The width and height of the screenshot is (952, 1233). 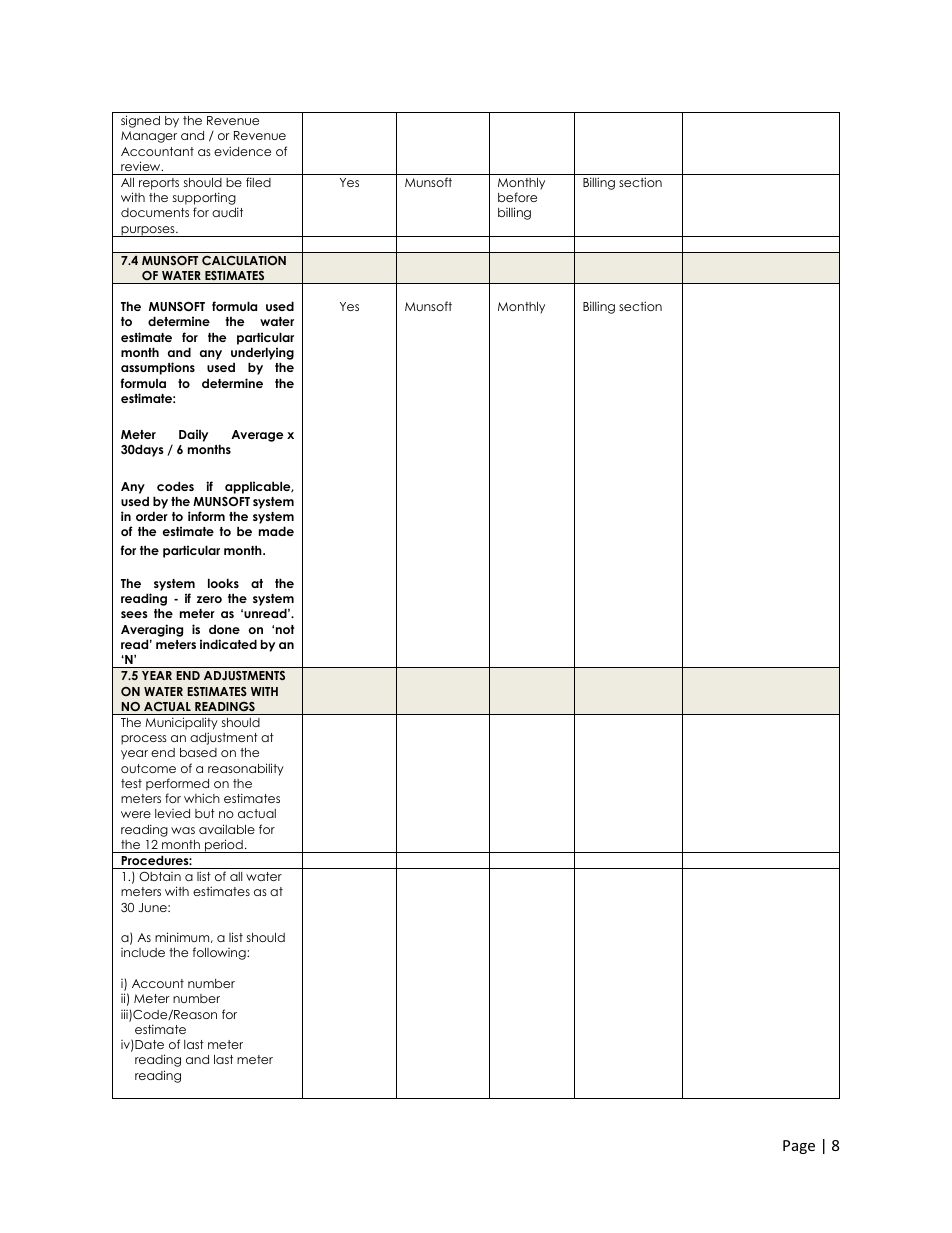 What do you see at coordinates (276, 531) in the screenshot?
I see `made` at bounding box center [276, 531].
